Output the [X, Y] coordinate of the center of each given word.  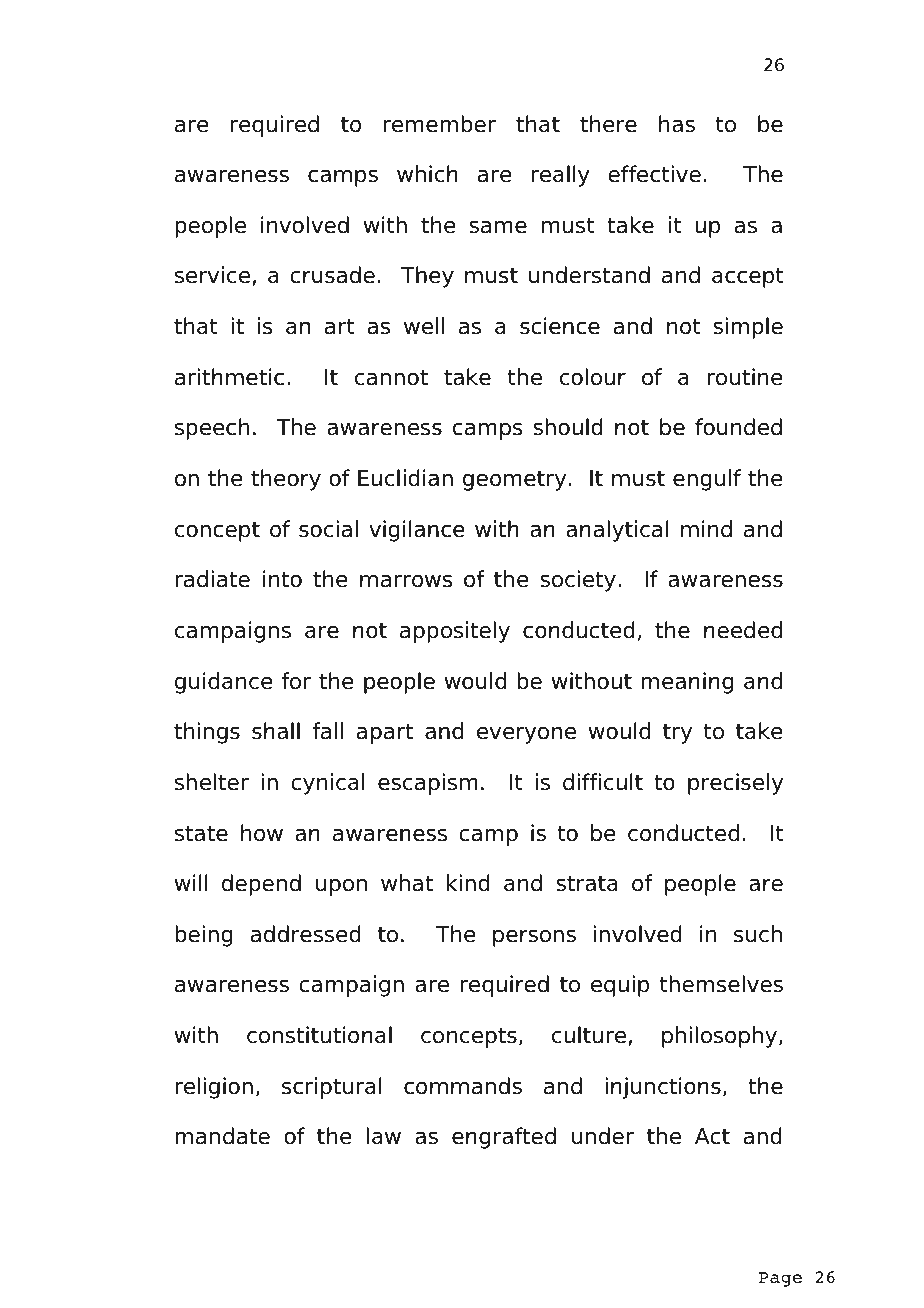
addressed [306, 934]
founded [738, 427]
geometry [514, 480]
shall [276, 731]
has [677, 124]
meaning [687, 683]
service [212, 275]
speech [212, 429]
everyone [526, 735]
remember [439, 124]
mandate [222, 1136]
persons [534, 938]
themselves [721, 984]
